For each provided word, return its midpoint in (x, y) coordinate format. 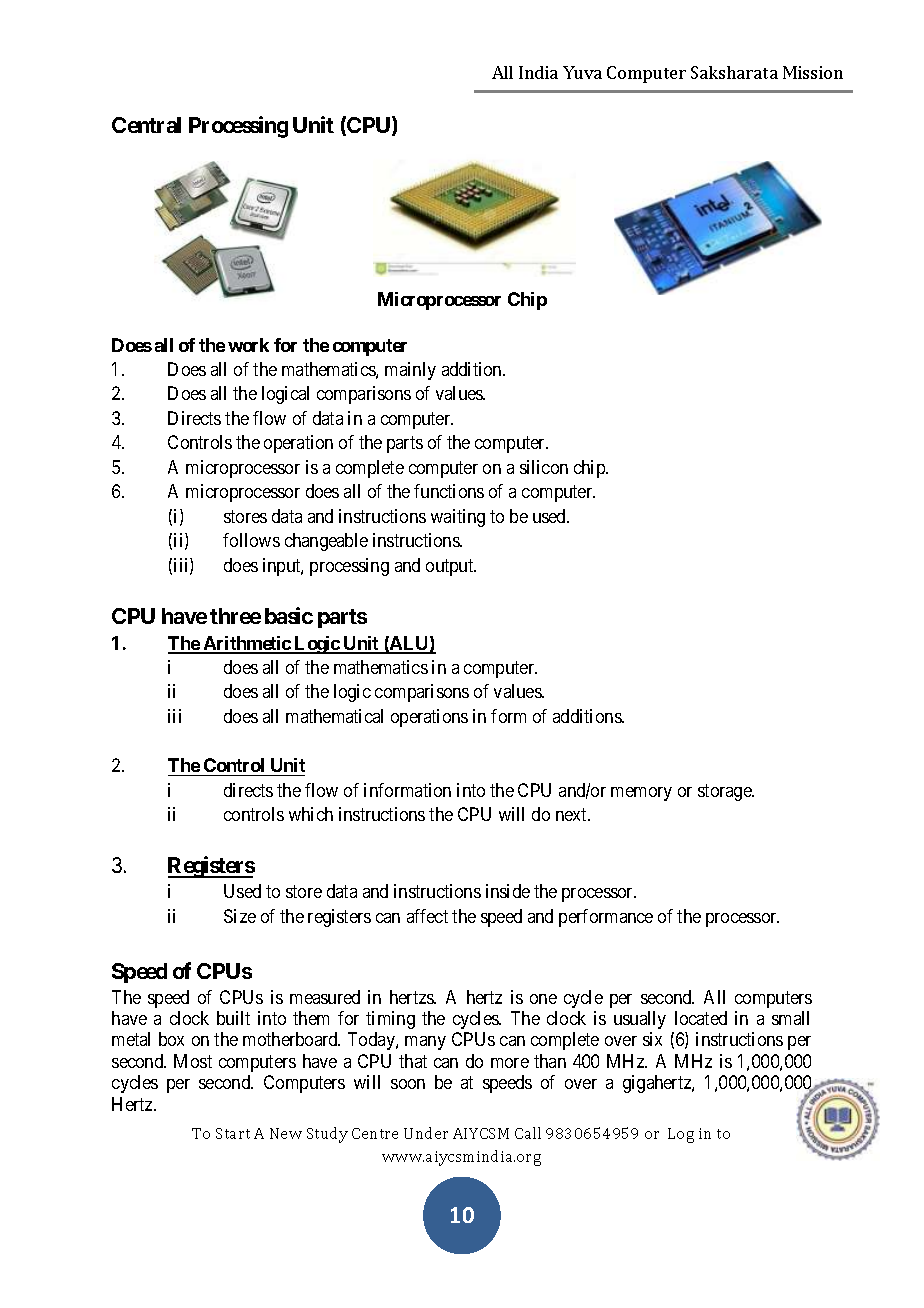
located (701, 1018)
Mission (813, 72)
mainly (410, 371)
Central (146, 125)
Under (426, 1133)
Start (233, 1133)
